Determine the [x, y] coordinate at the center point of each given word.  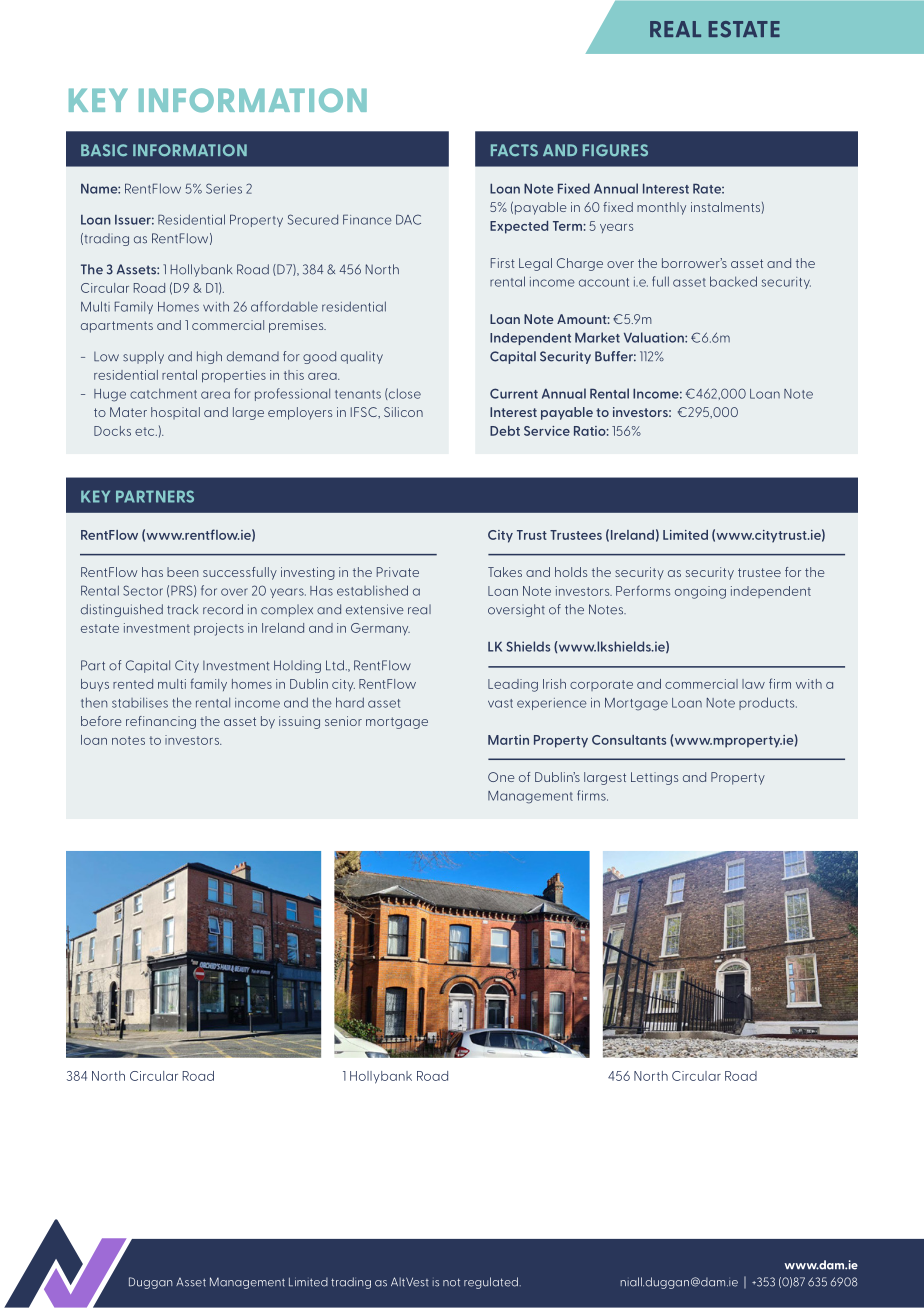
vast [500, 703]
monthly [661, 208]
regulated [491, 1283]
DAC [408, 219]
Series [224, 188]
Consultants [629, 740]
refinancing [161, 722]
